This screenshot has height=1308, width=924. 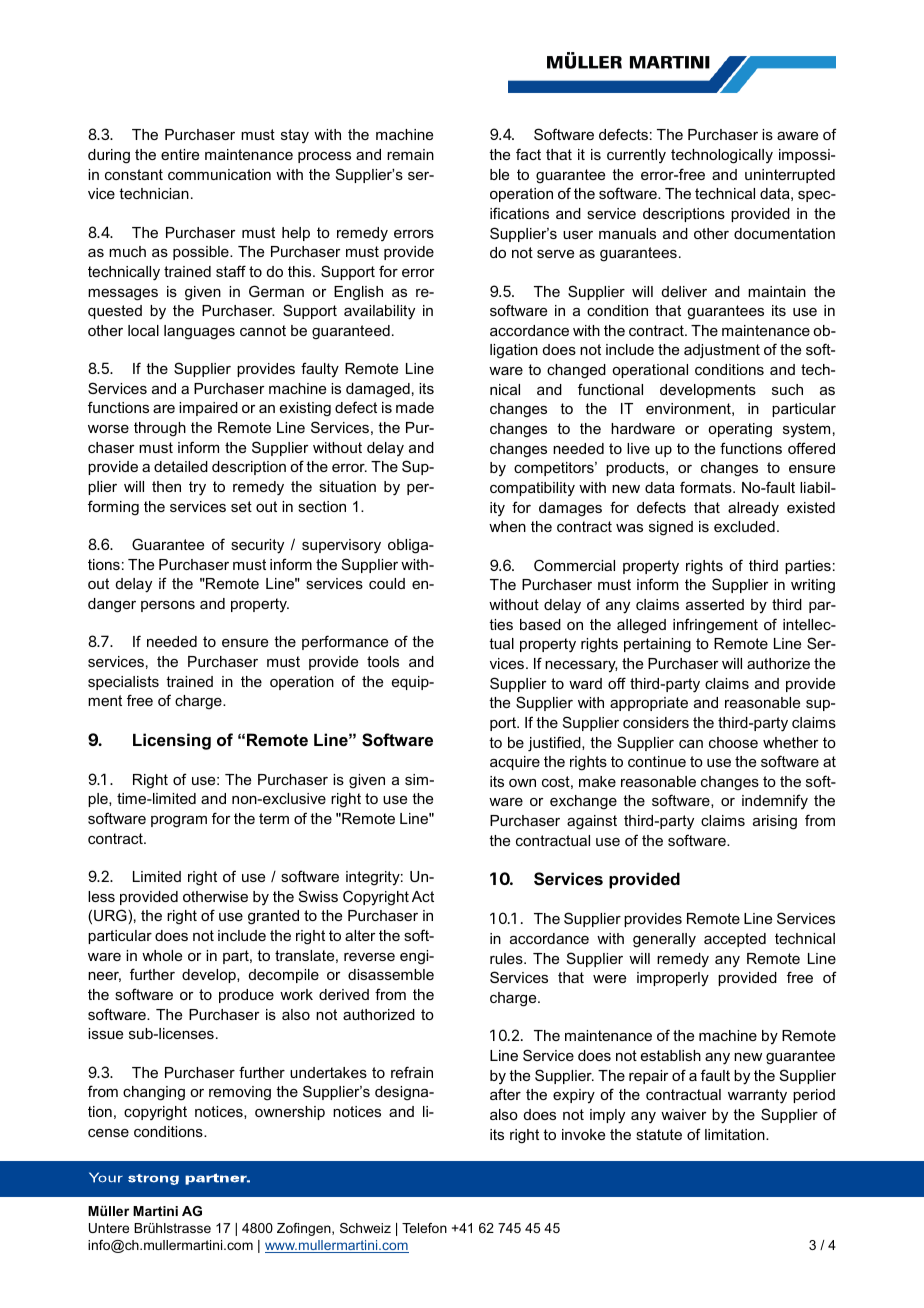 What do you see at coordinates (507, 526) in the screenshot?
I see `when` at bounding box center [507, 526].
